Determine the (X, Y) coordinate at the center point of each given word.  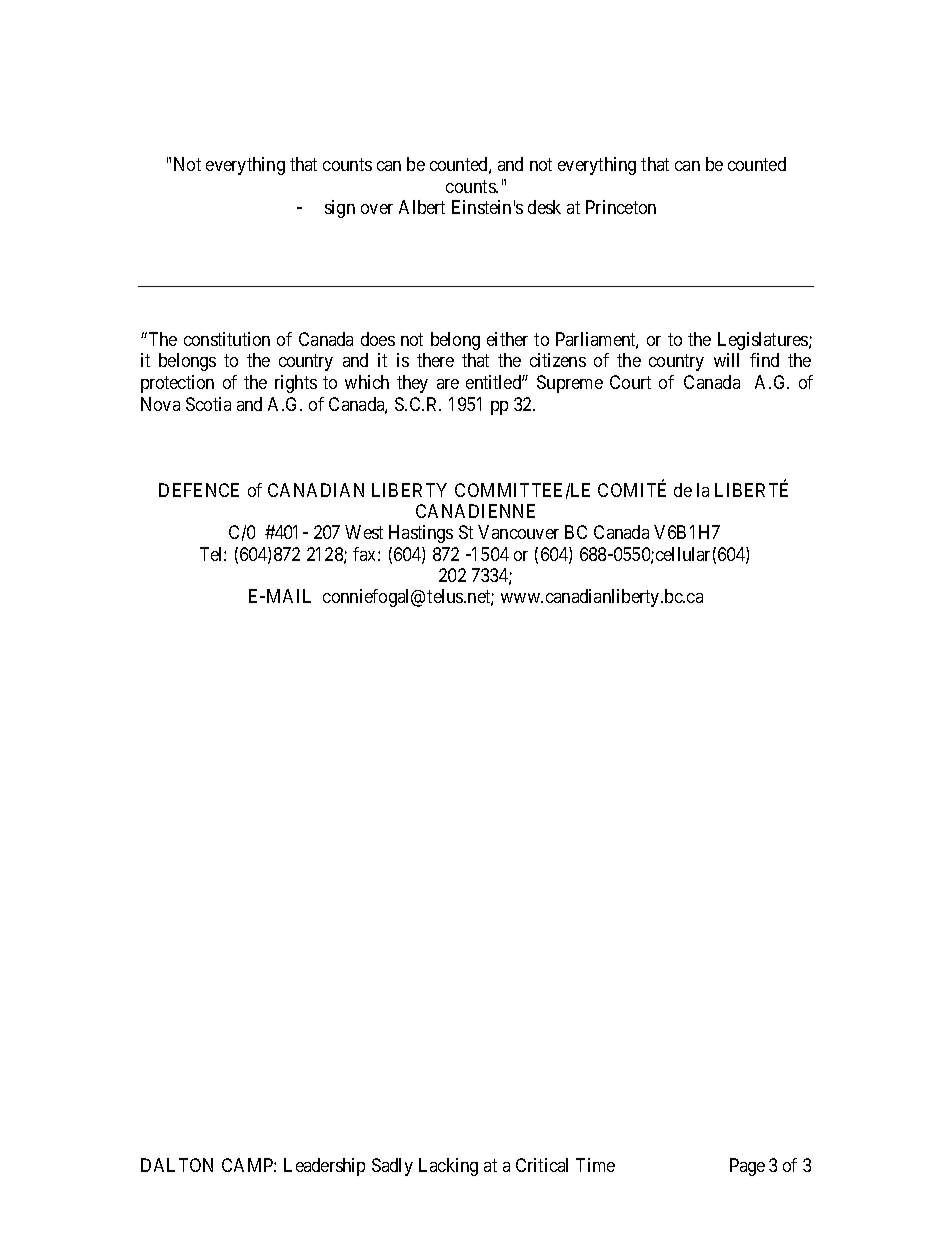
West (364, 532)
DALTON (177, 1165)
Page (747, 1167)
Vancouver (518, 532)
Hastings (421, 534)
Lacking (448, 1167)
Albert (422, 207)
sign (340, 209)
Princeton (621, 207)
